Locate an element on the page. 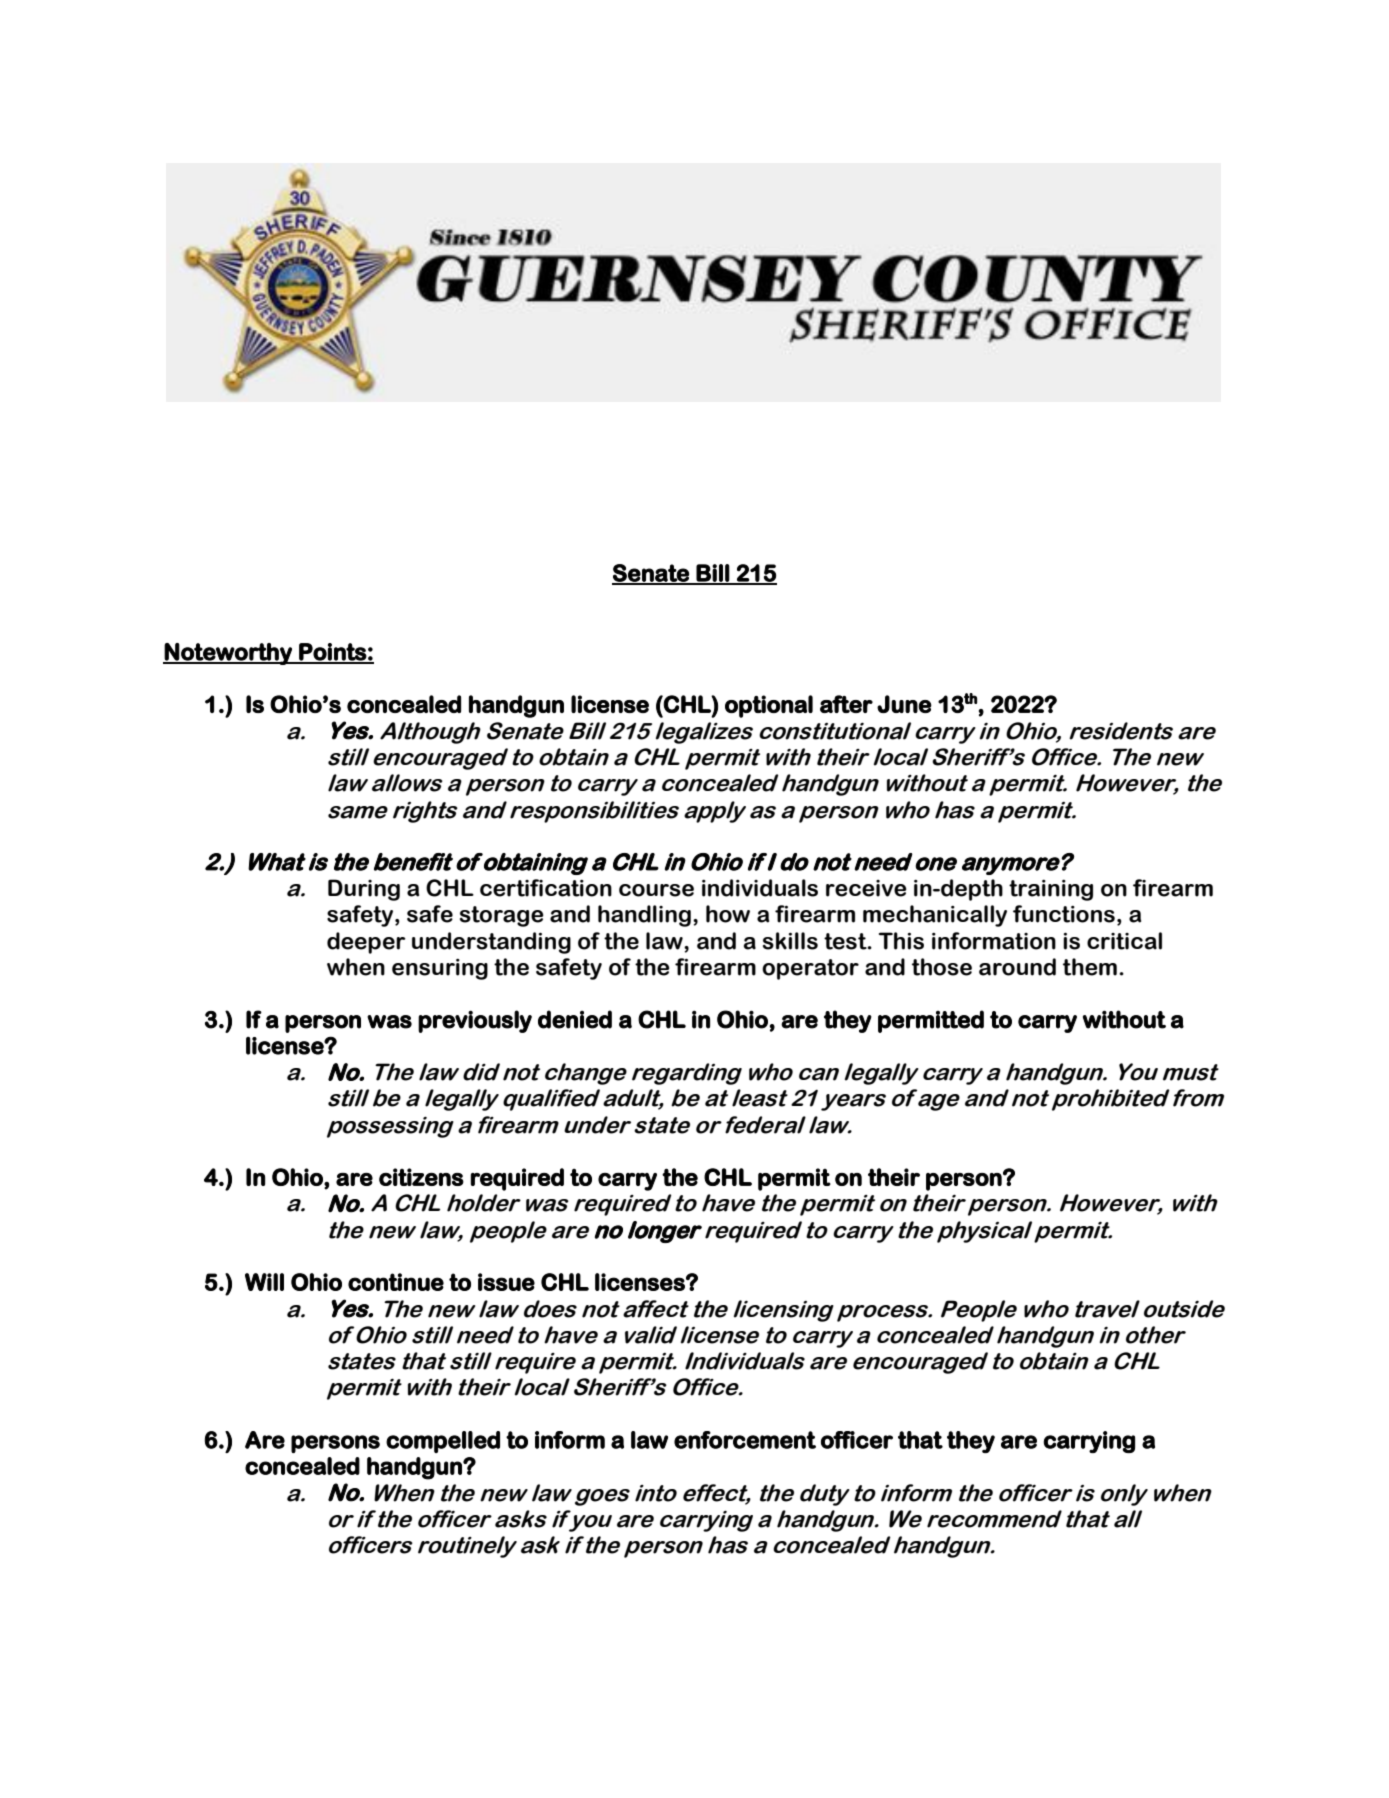 Image resolution: width=1389 pixels, height=1798 pixels. optional is located at coordinates (769, 706).
